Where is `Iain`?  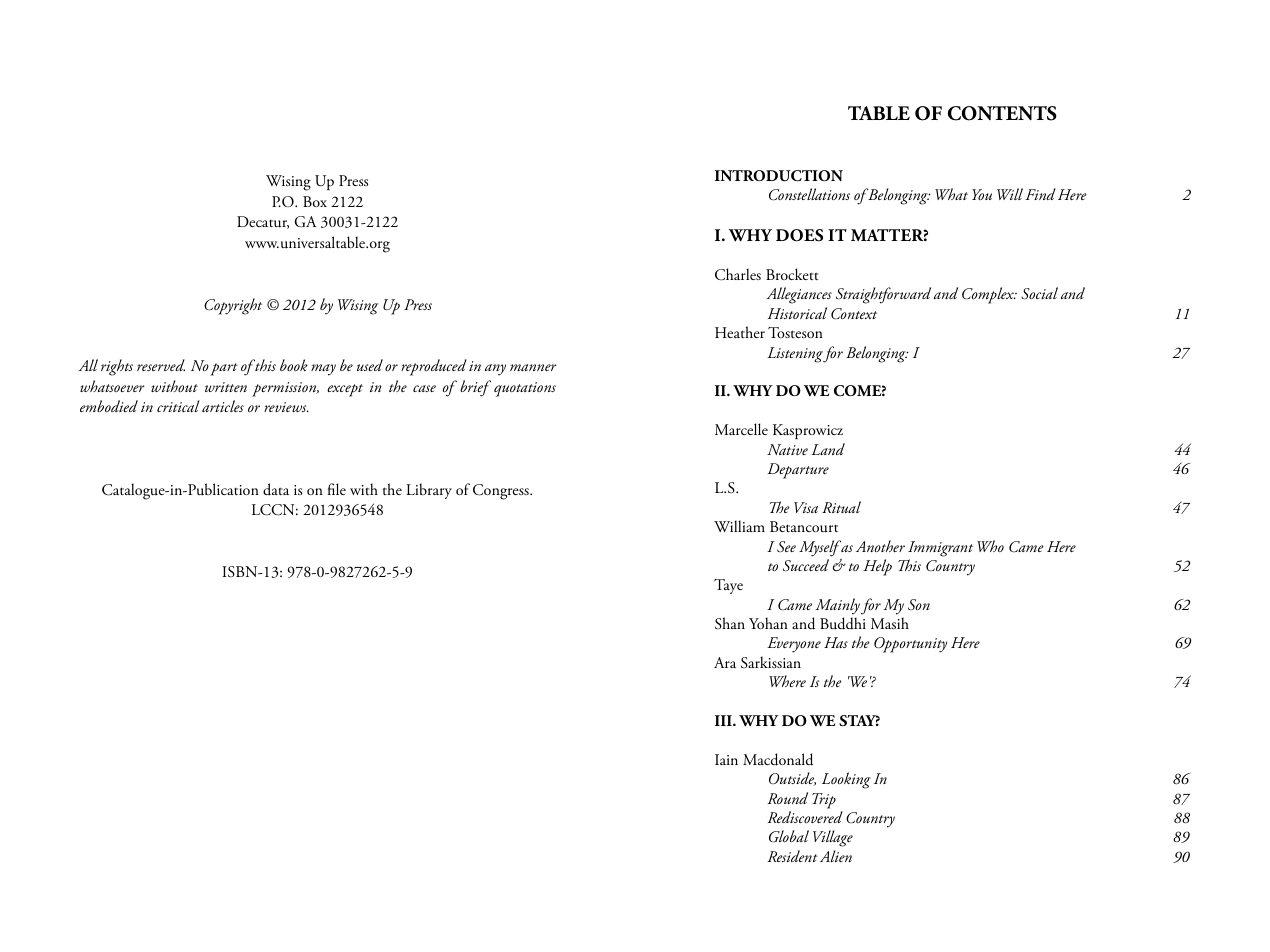 Iain is located at coordinates (726, 759).
